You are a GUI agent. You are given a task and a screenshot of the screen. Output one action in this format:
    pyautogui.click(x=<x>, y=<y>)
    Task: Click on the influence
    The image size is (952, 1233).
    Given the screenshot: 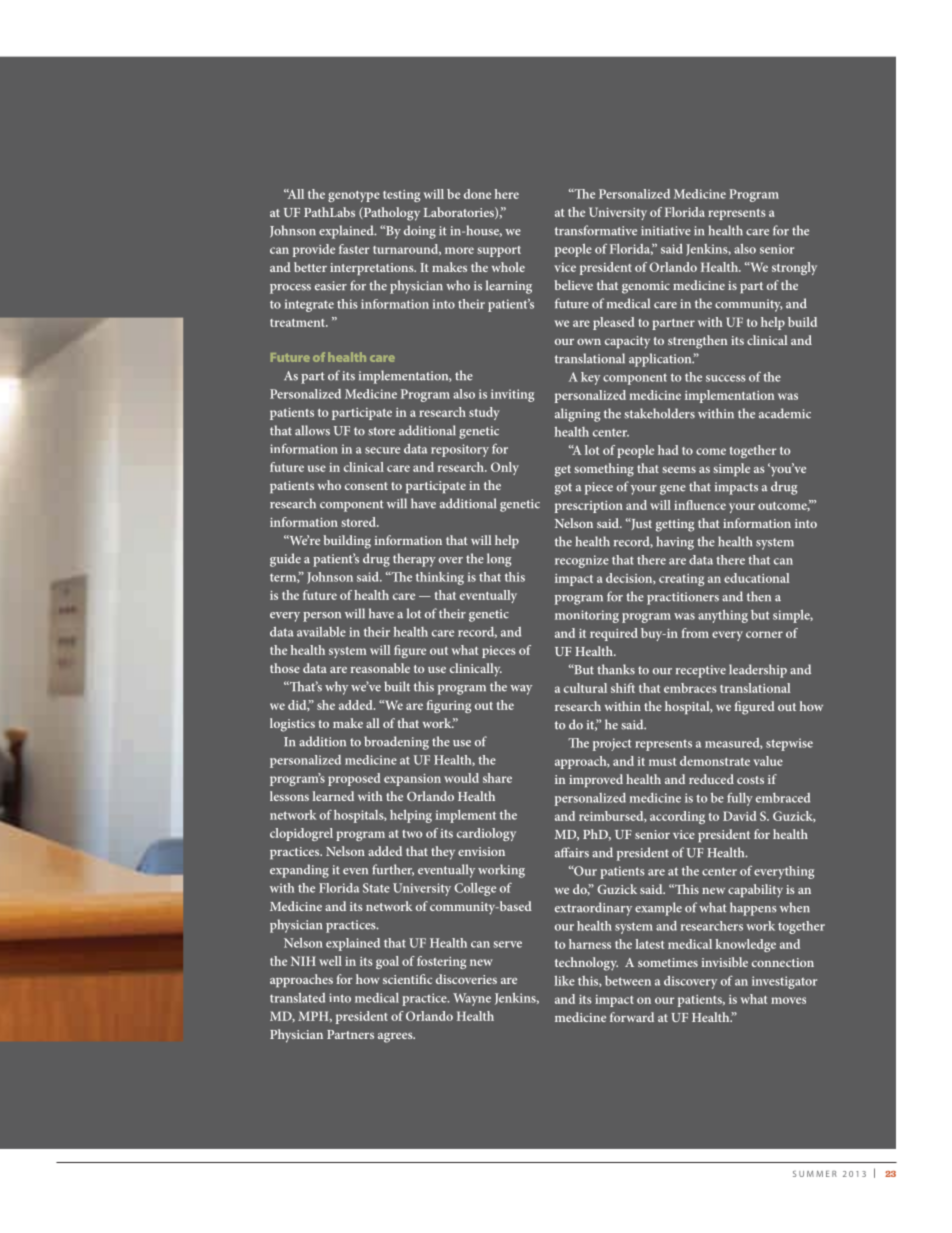 What is the action you would take?
    pyautogui.click(x=700, y=505)
